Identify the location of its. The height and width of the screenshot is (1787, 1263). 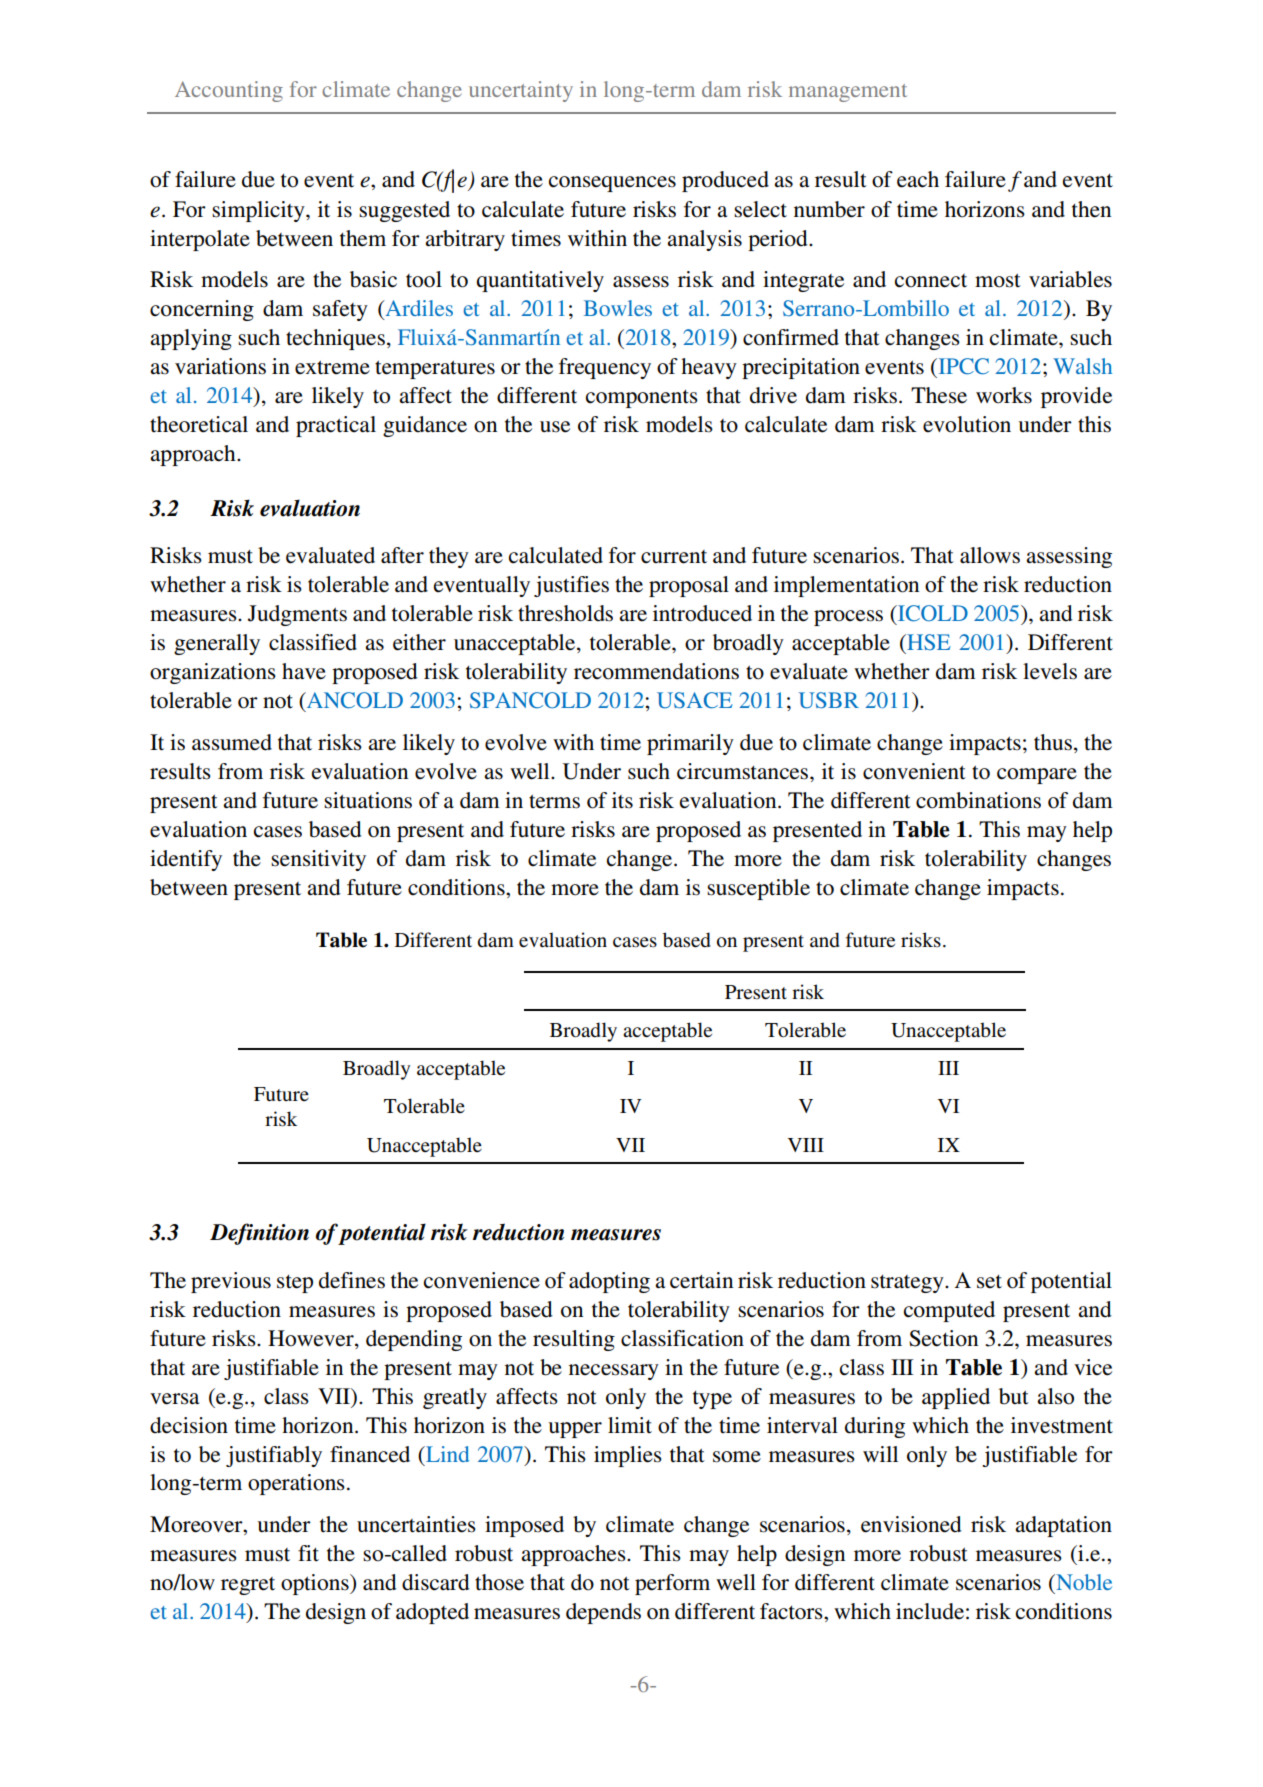
(622, 800).
